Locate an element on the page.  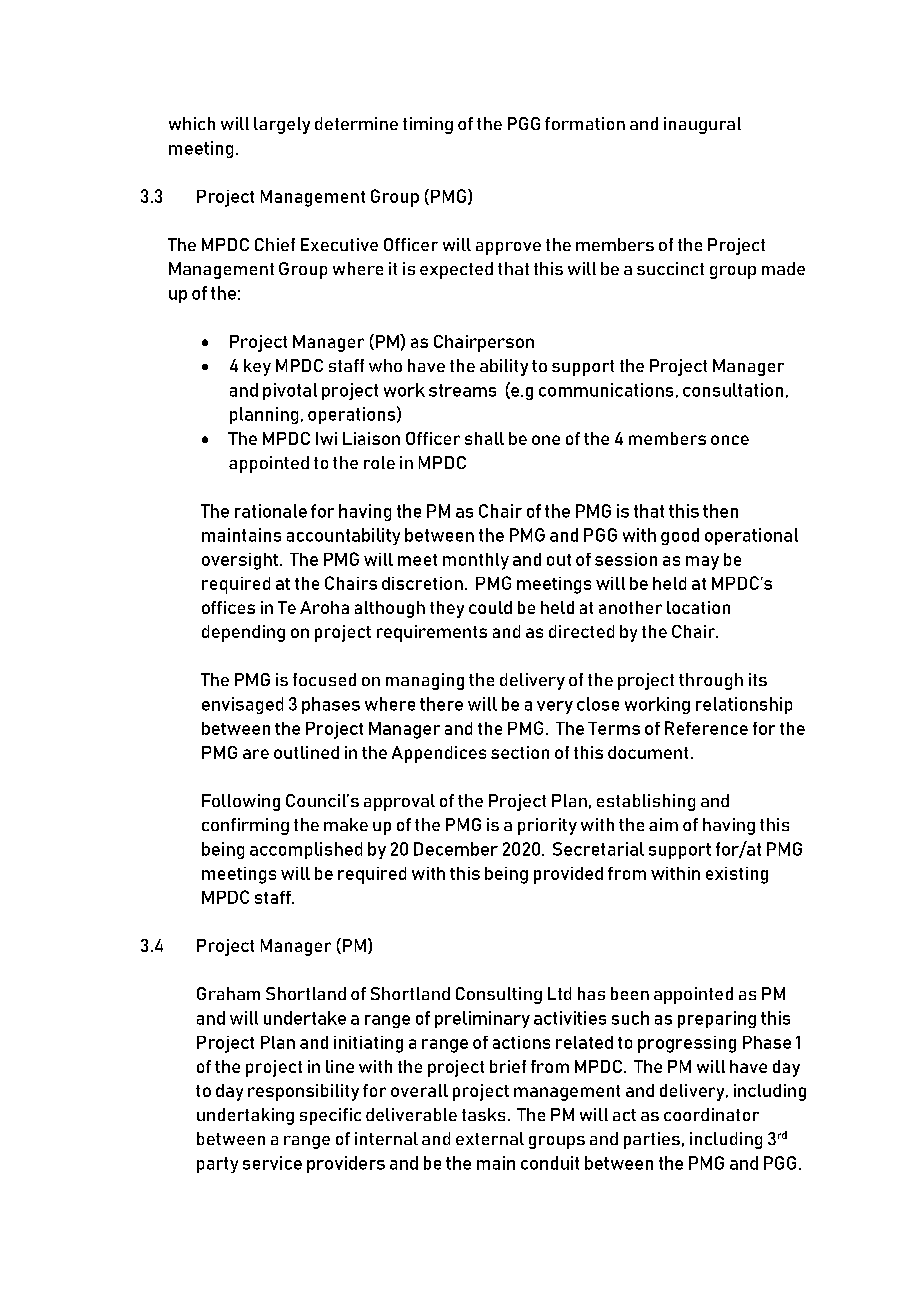
Following is located at coordinates (241, 802).
